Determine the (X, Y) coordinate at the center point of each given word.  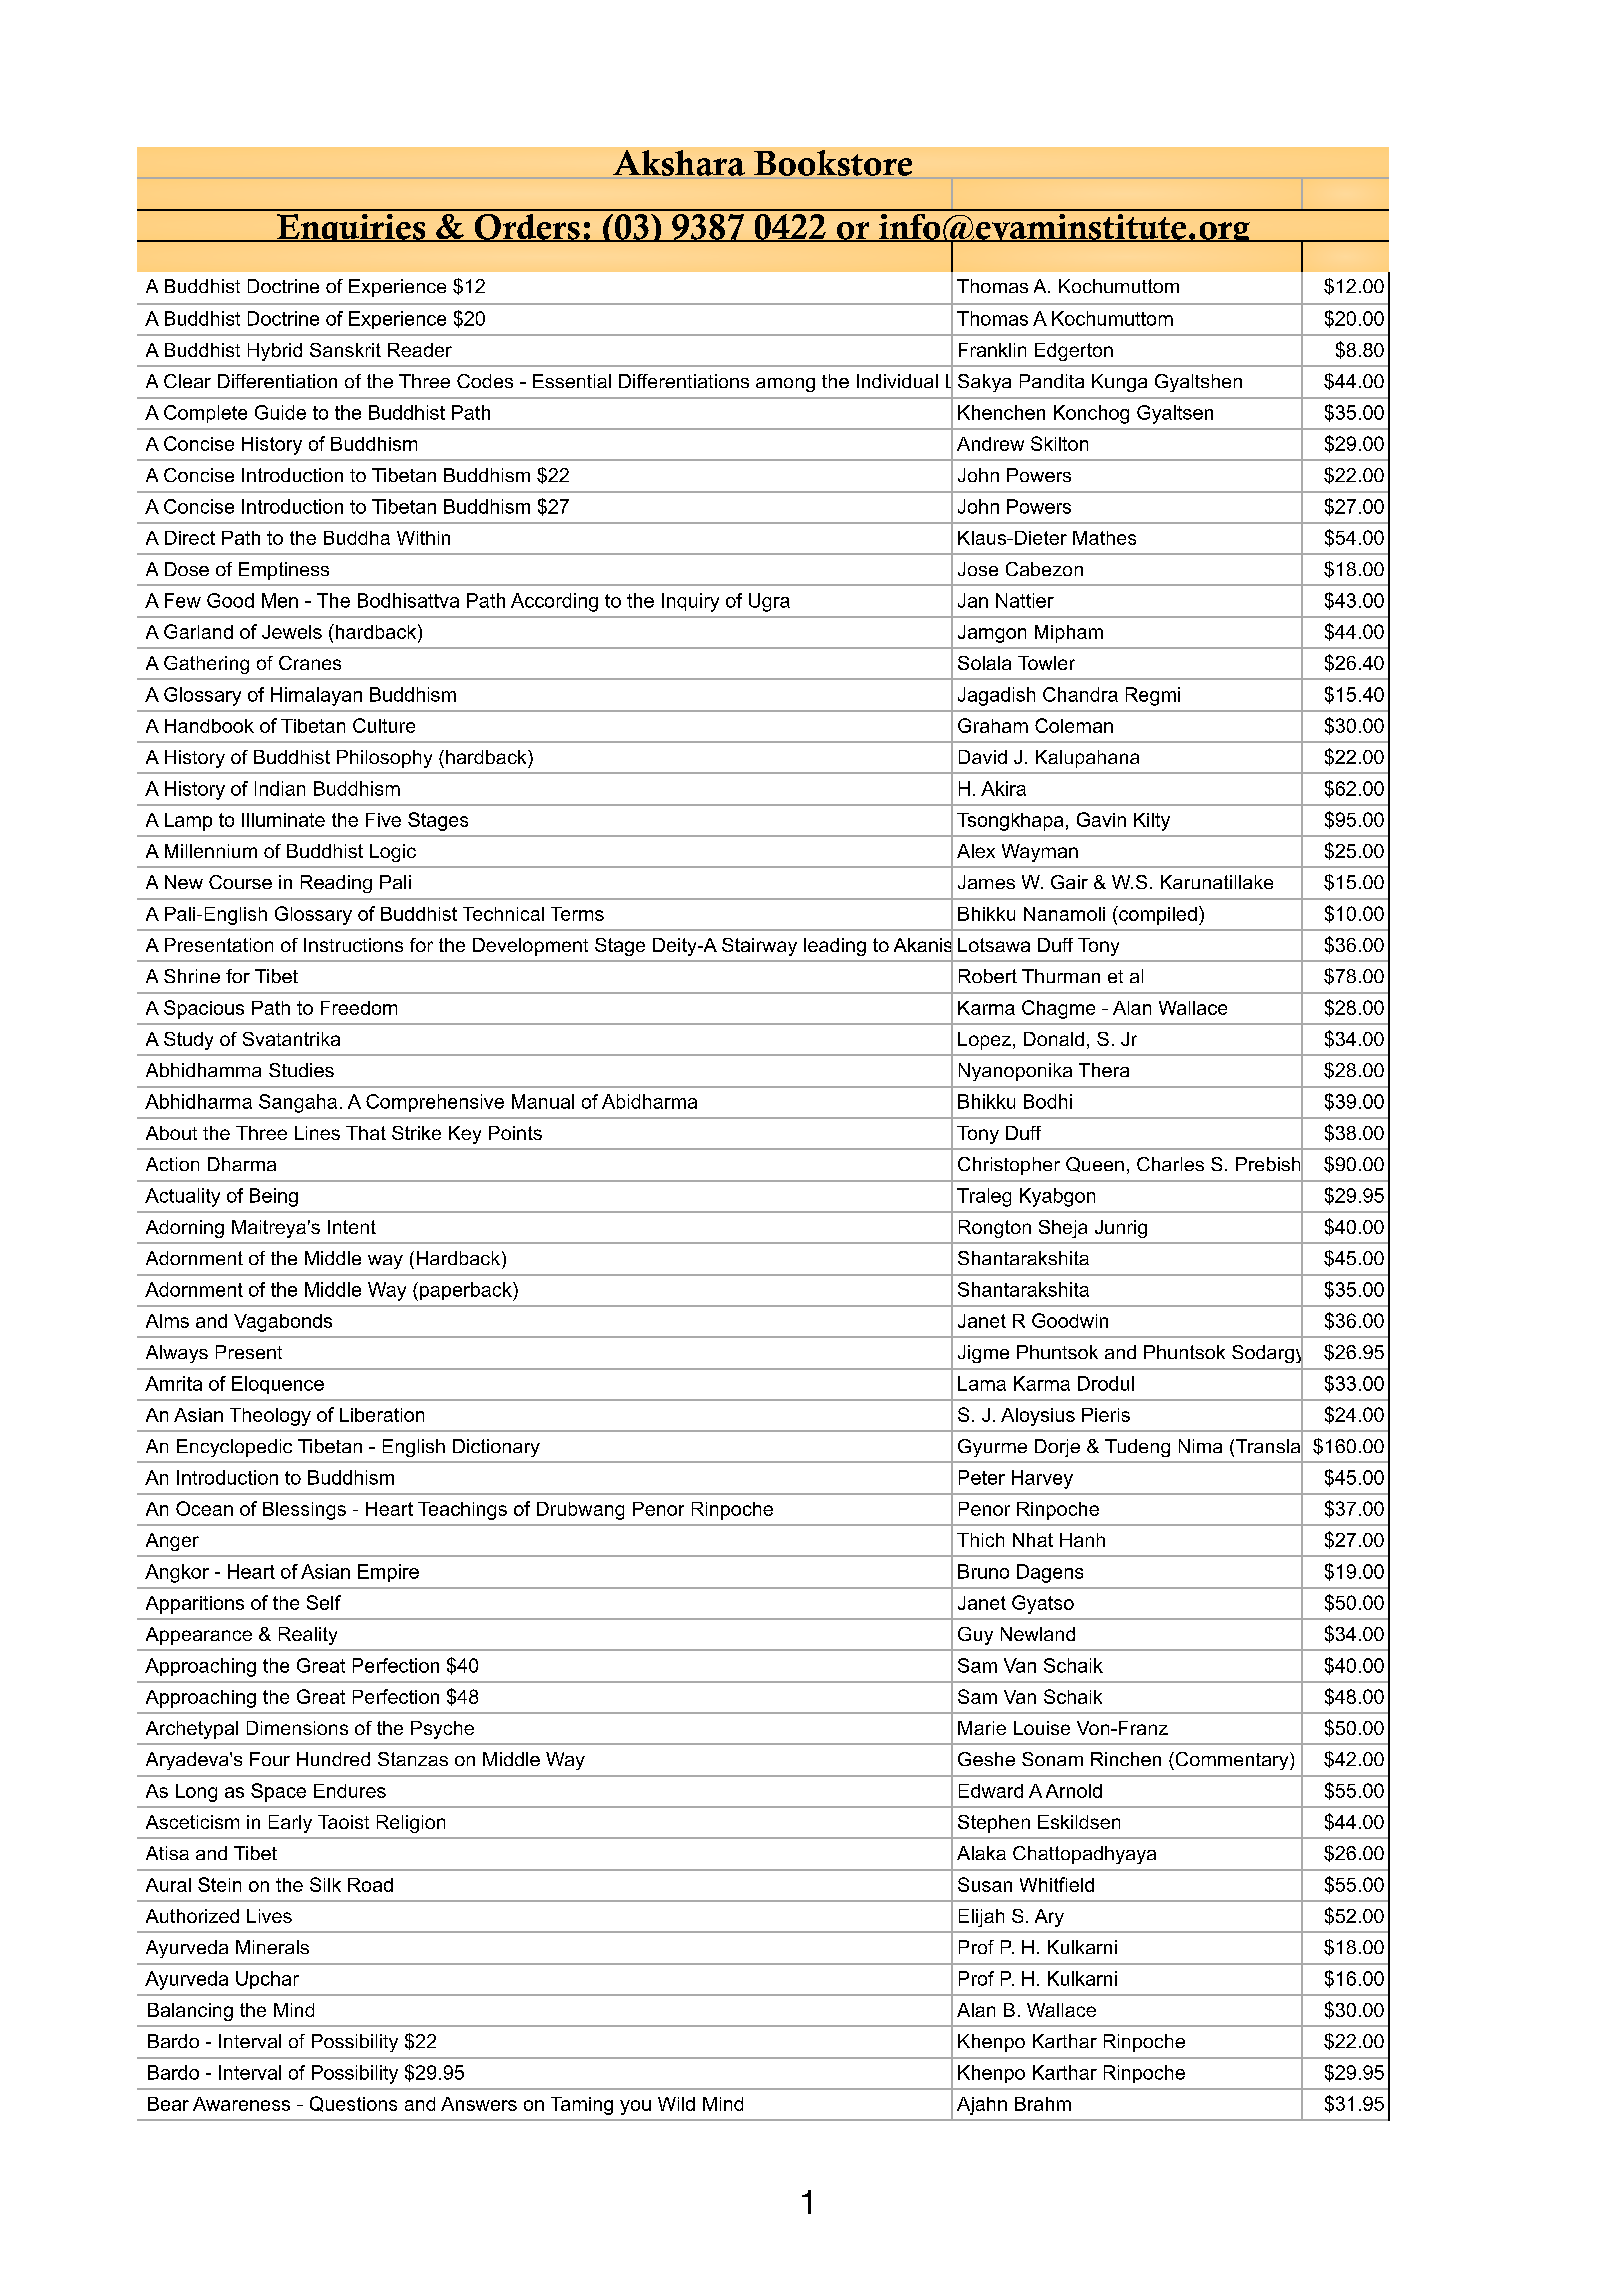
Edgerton (1074, 352)
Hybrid (275, 352)
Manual (543, 1101)
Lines (317, 1133)
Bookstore (833, 164)
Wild (676, 2104)
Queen (1095, 1164)
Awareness (241, 2104)
